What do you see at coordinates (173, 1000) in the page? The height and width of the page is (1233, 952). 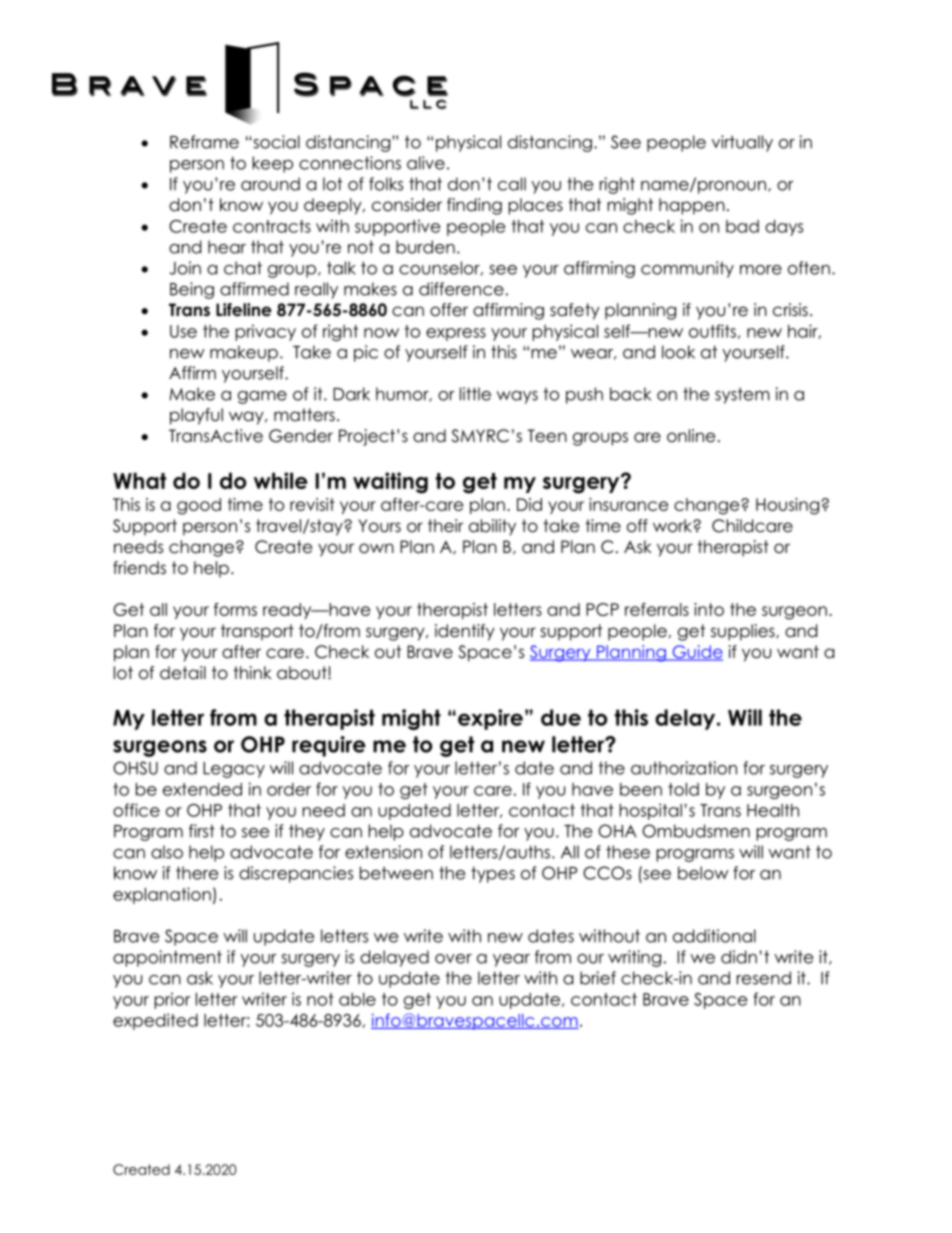 I see `prior` at bounding box center [173, 1000].
